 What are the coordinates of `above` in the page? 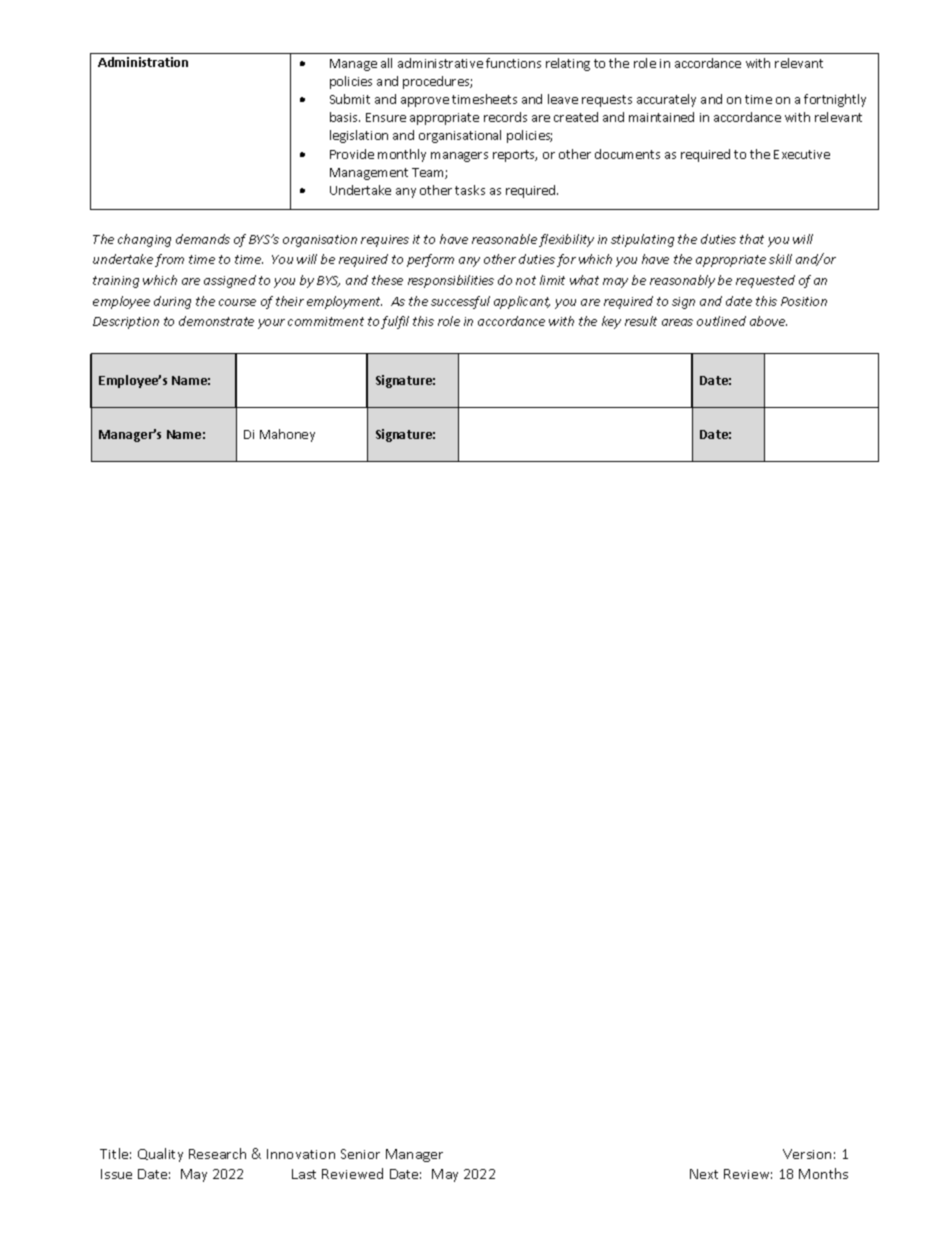 It's located at (768, 321).
